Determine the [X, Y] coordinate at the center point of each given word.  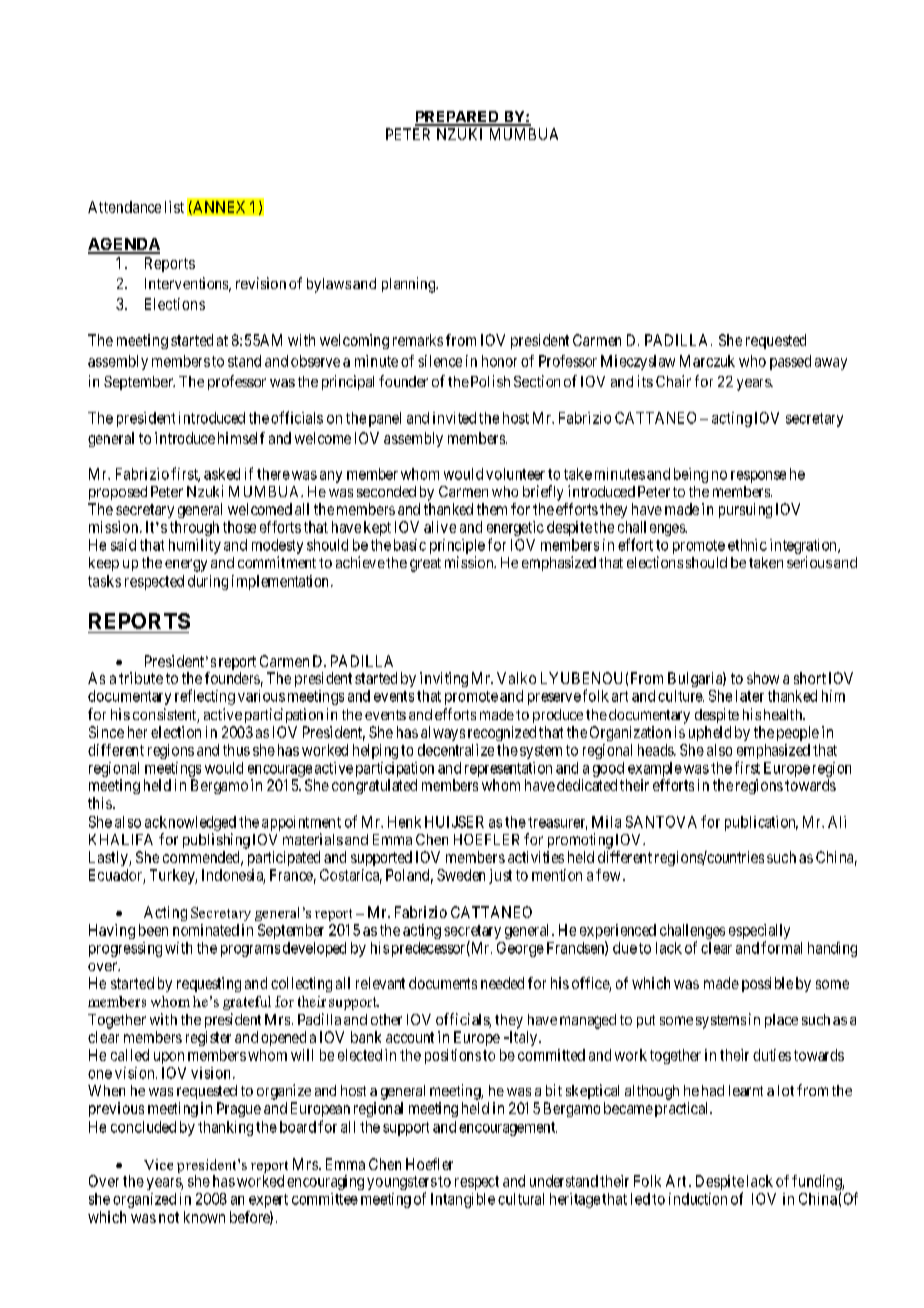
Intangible [463, 1200]
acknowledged [190, 823]
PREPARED [458, 118]
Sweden [461, 875]
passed [790, 362]
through [194, 528]
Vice [158, 1164]
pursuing [745, 510]
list [174, 207]
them [492, 509]
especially [759, 933]
